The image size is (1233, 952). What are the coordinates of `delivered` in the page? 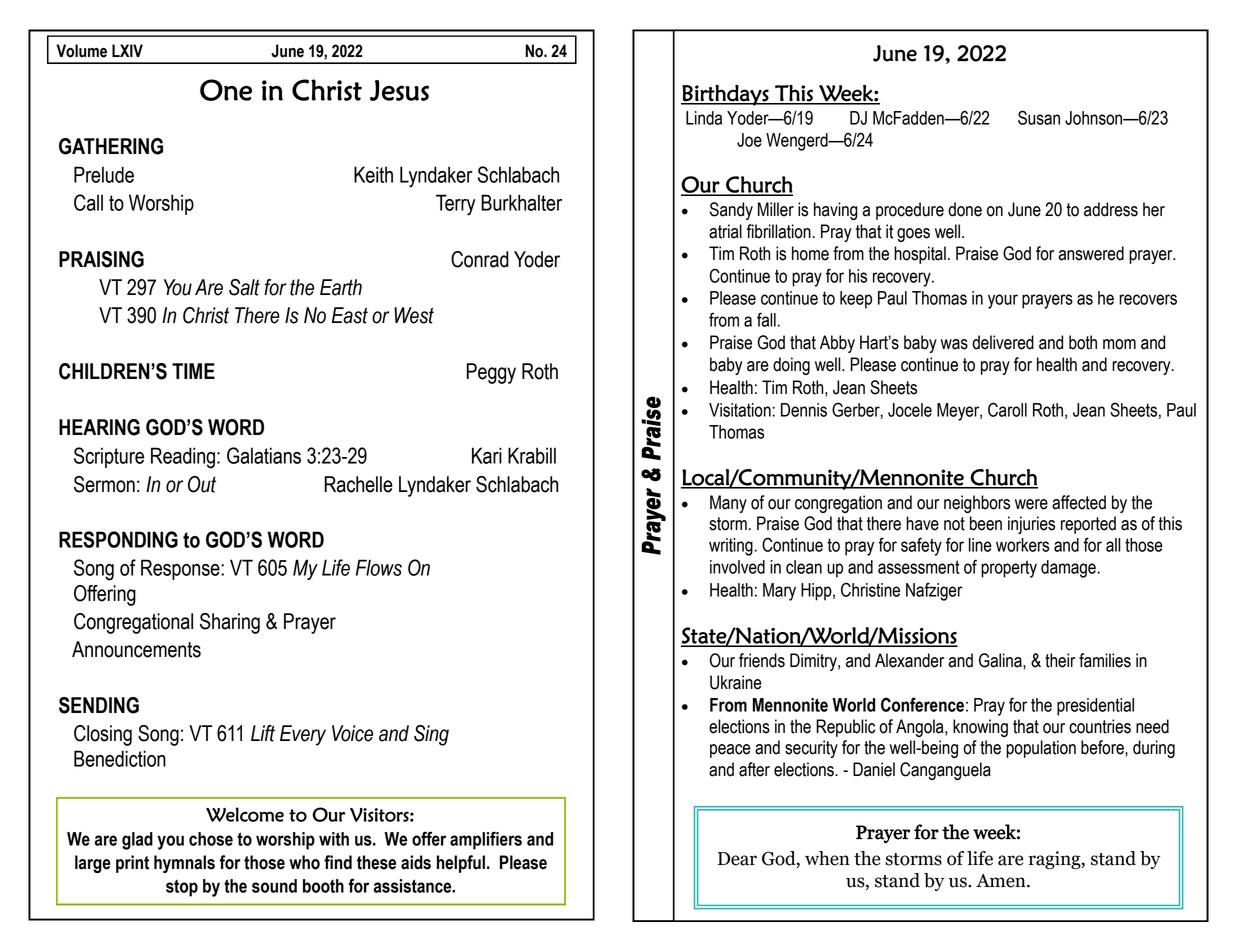 It's located at (1003, 342).
